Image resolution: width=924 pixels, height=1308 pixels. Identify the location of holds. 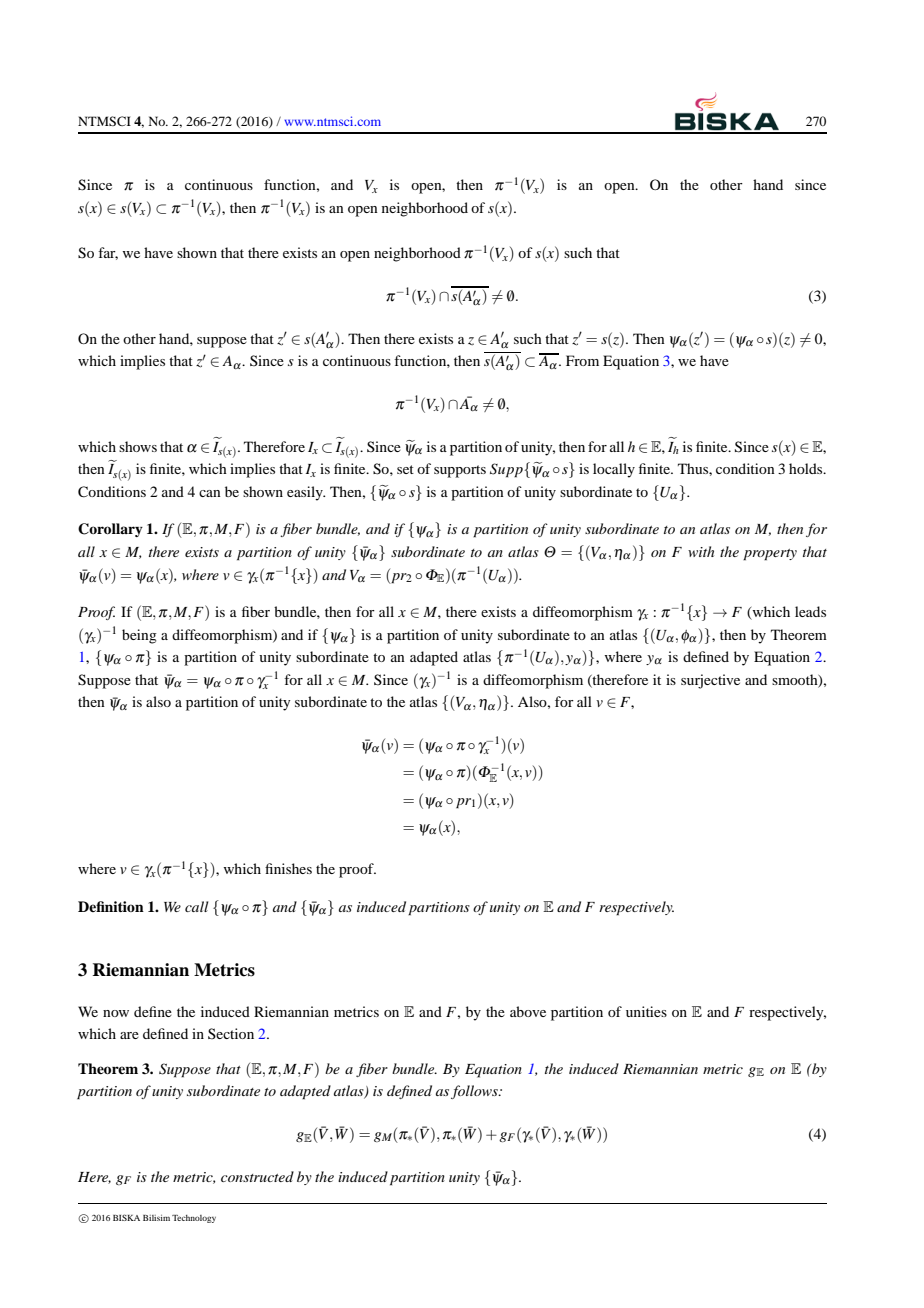
(807, 468).
